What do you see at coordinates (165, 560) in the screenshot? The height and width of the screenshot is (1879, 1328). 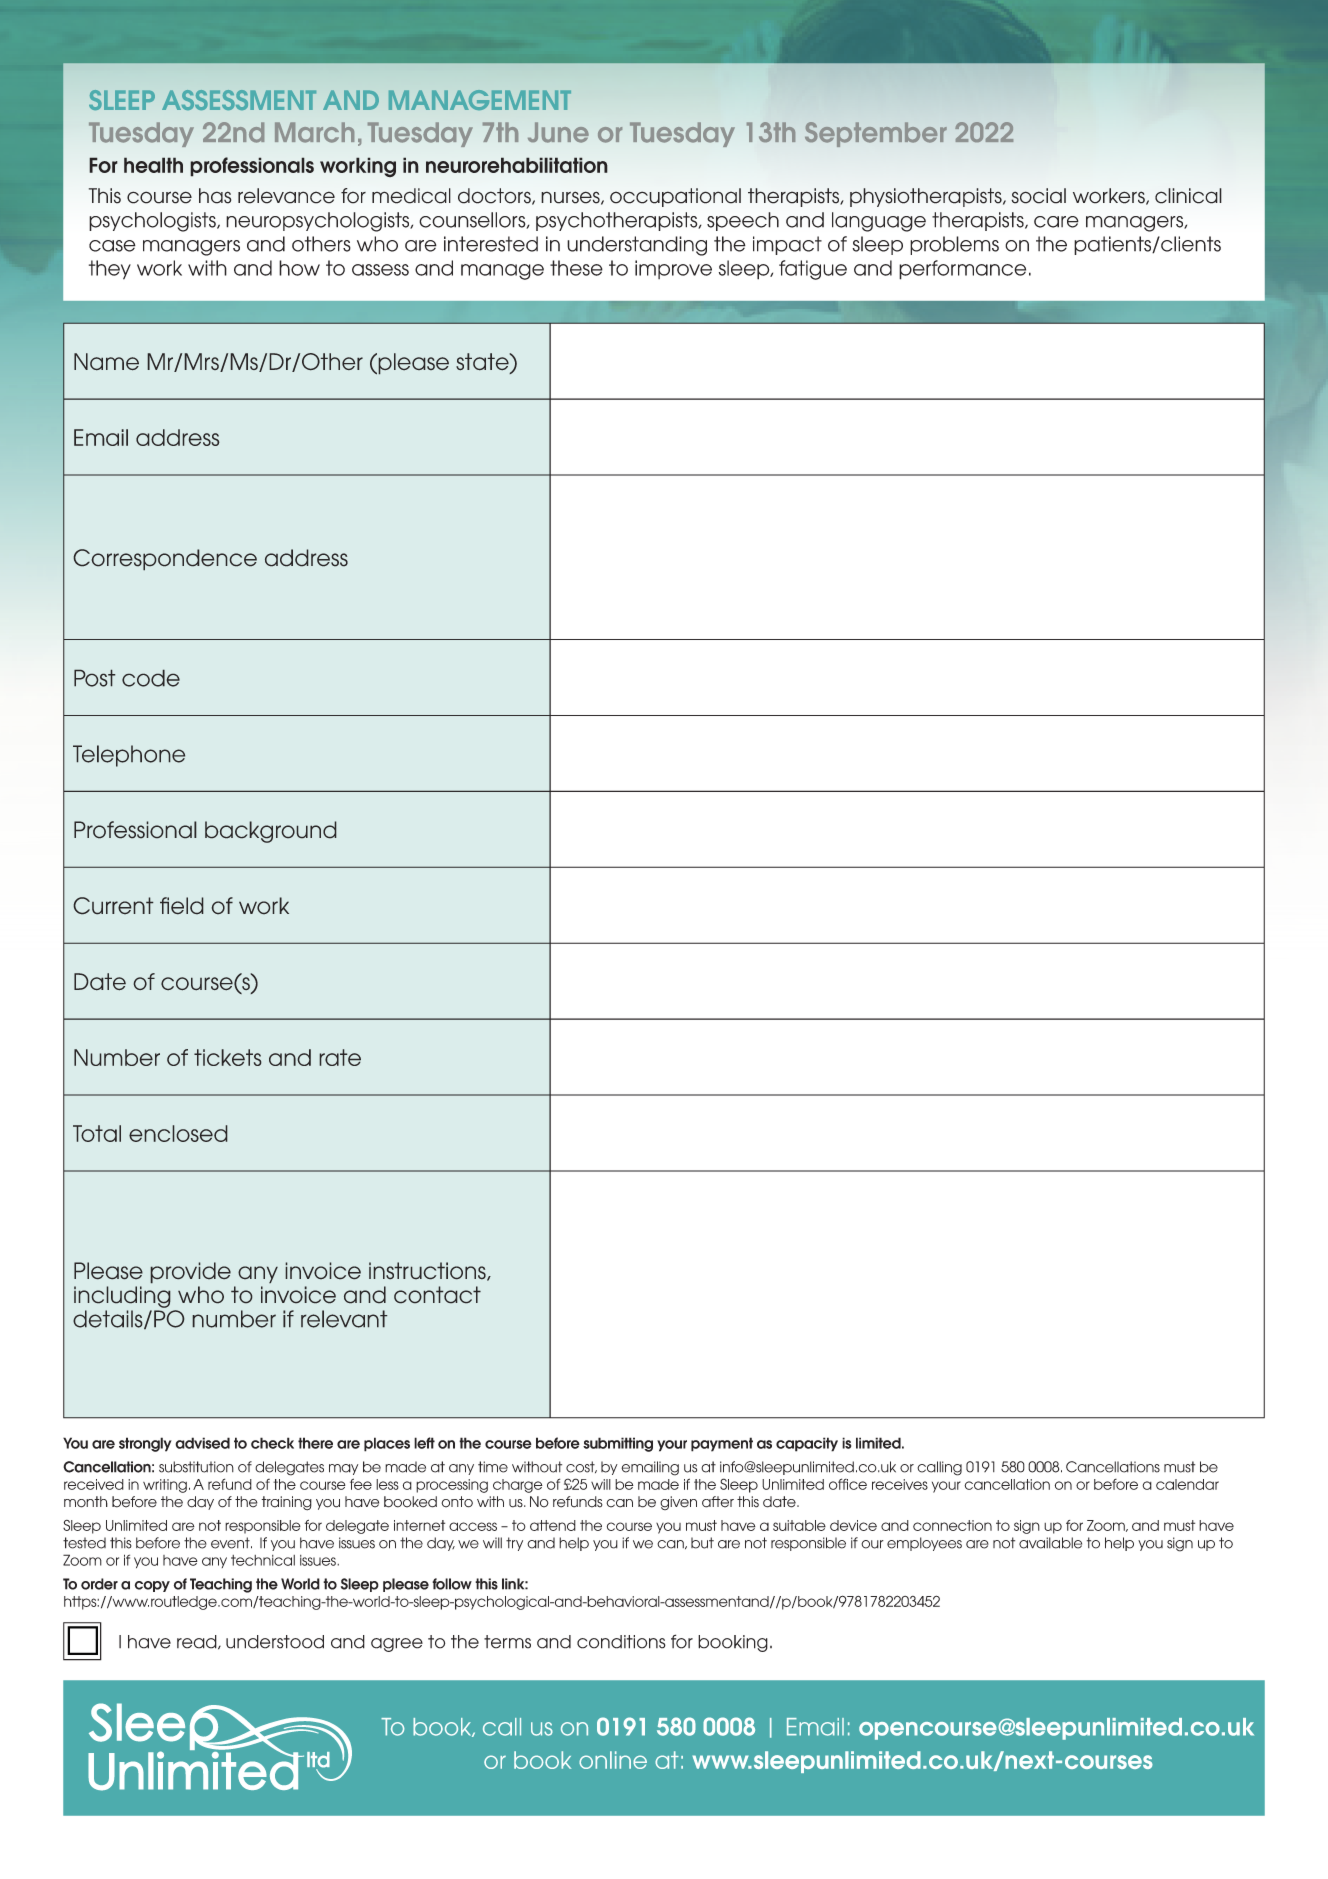 I see `Correspondence` at bounding box center [165, 560].
